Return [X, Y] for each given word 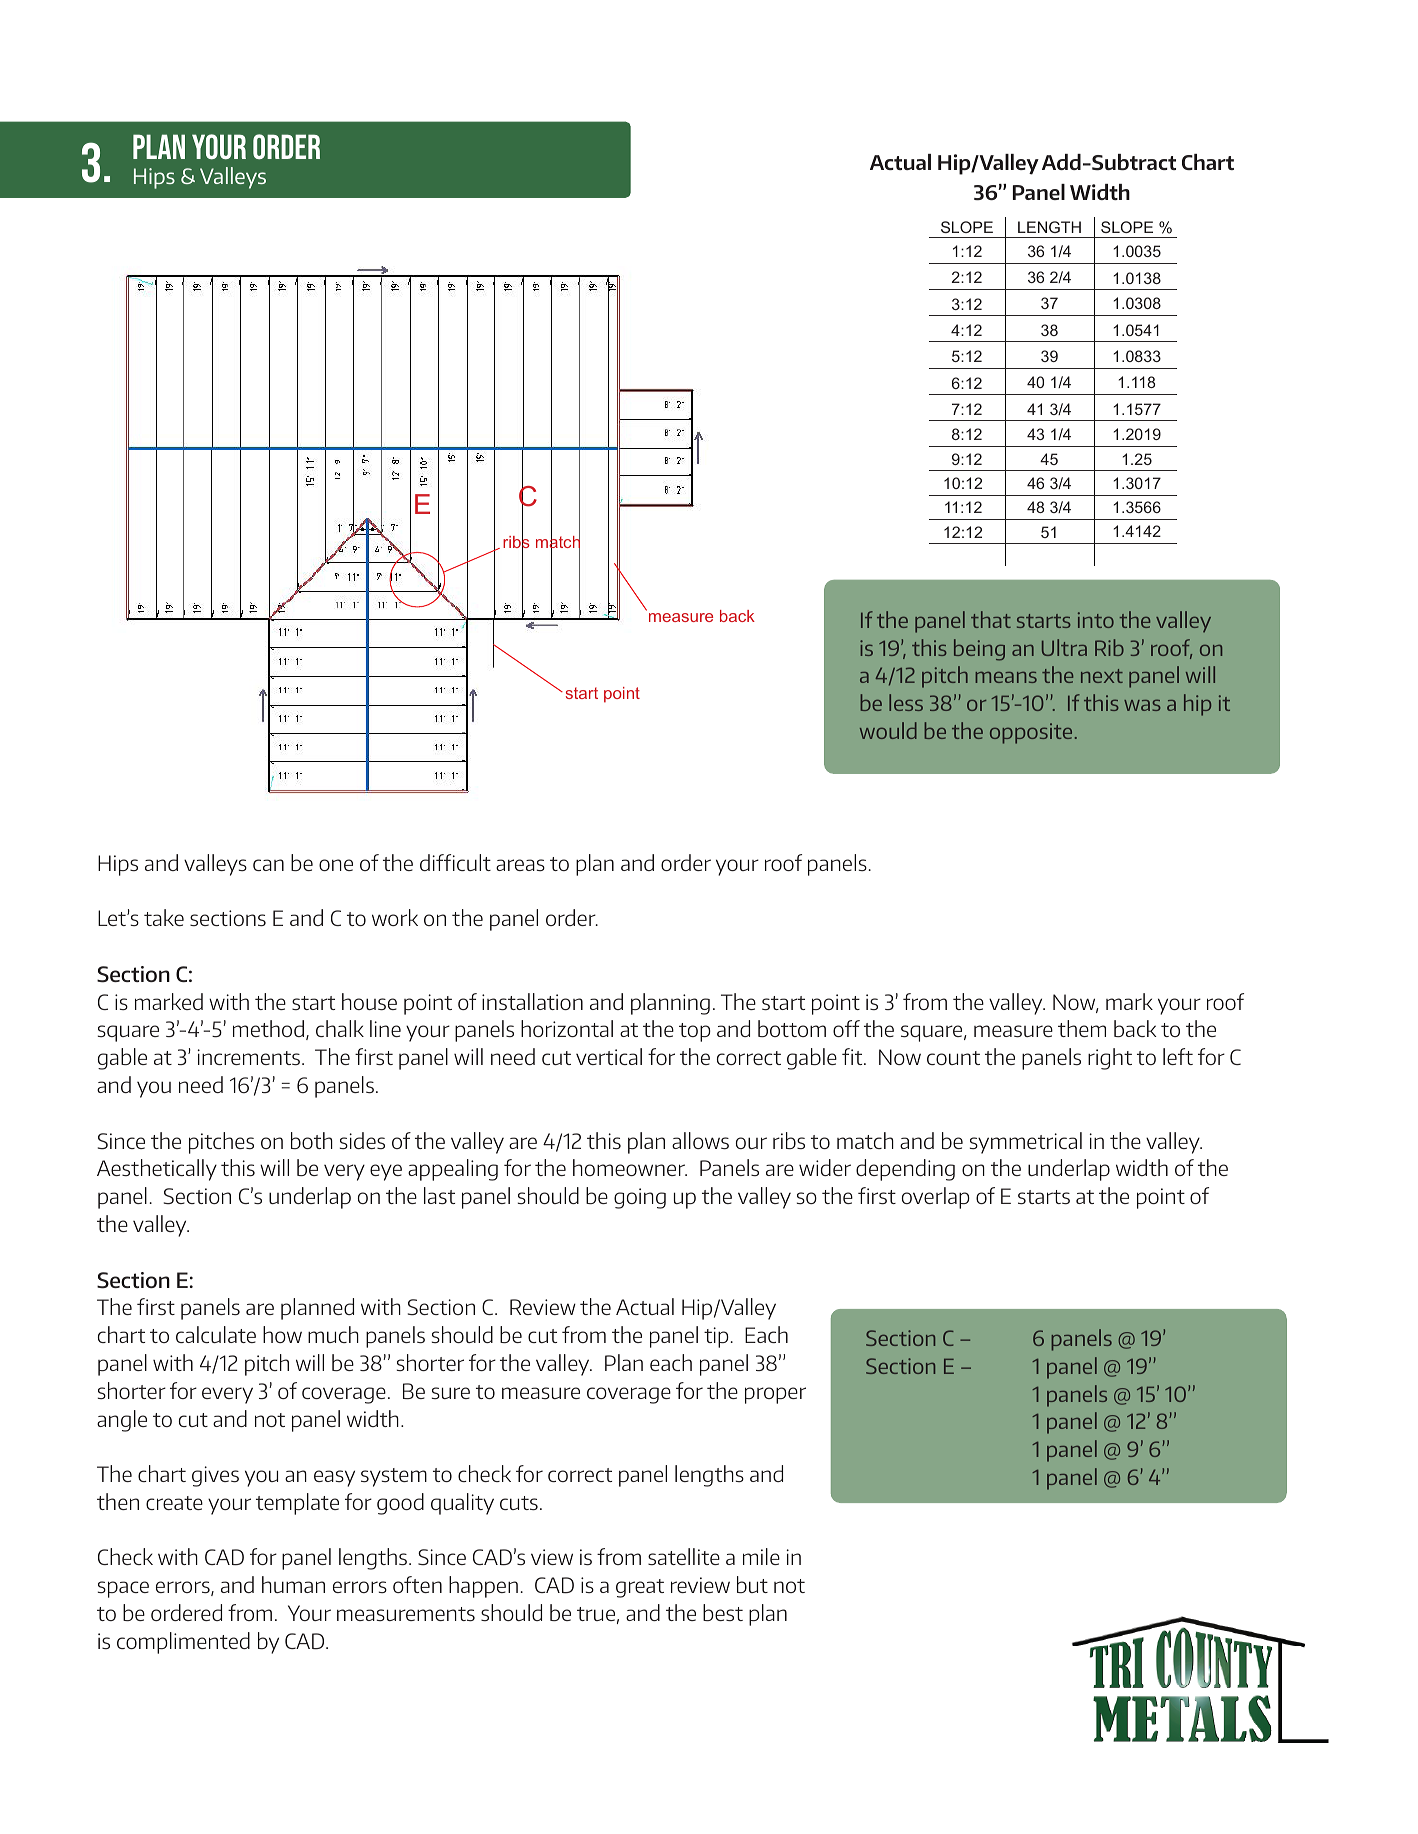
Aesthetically [157, 1170]
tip [716, 1337]
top [695, 1032]
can [268, 865]
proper [775, 1395]
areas [520, 865]
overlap [936, 1198]
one [336, 865]
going [640, 1198]
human [293, 1584]
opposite [1031, 733]
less [906, 702]
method [268, 1028]
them [1082, 1028]
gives [215, 1476]
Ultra [1064, 647]
